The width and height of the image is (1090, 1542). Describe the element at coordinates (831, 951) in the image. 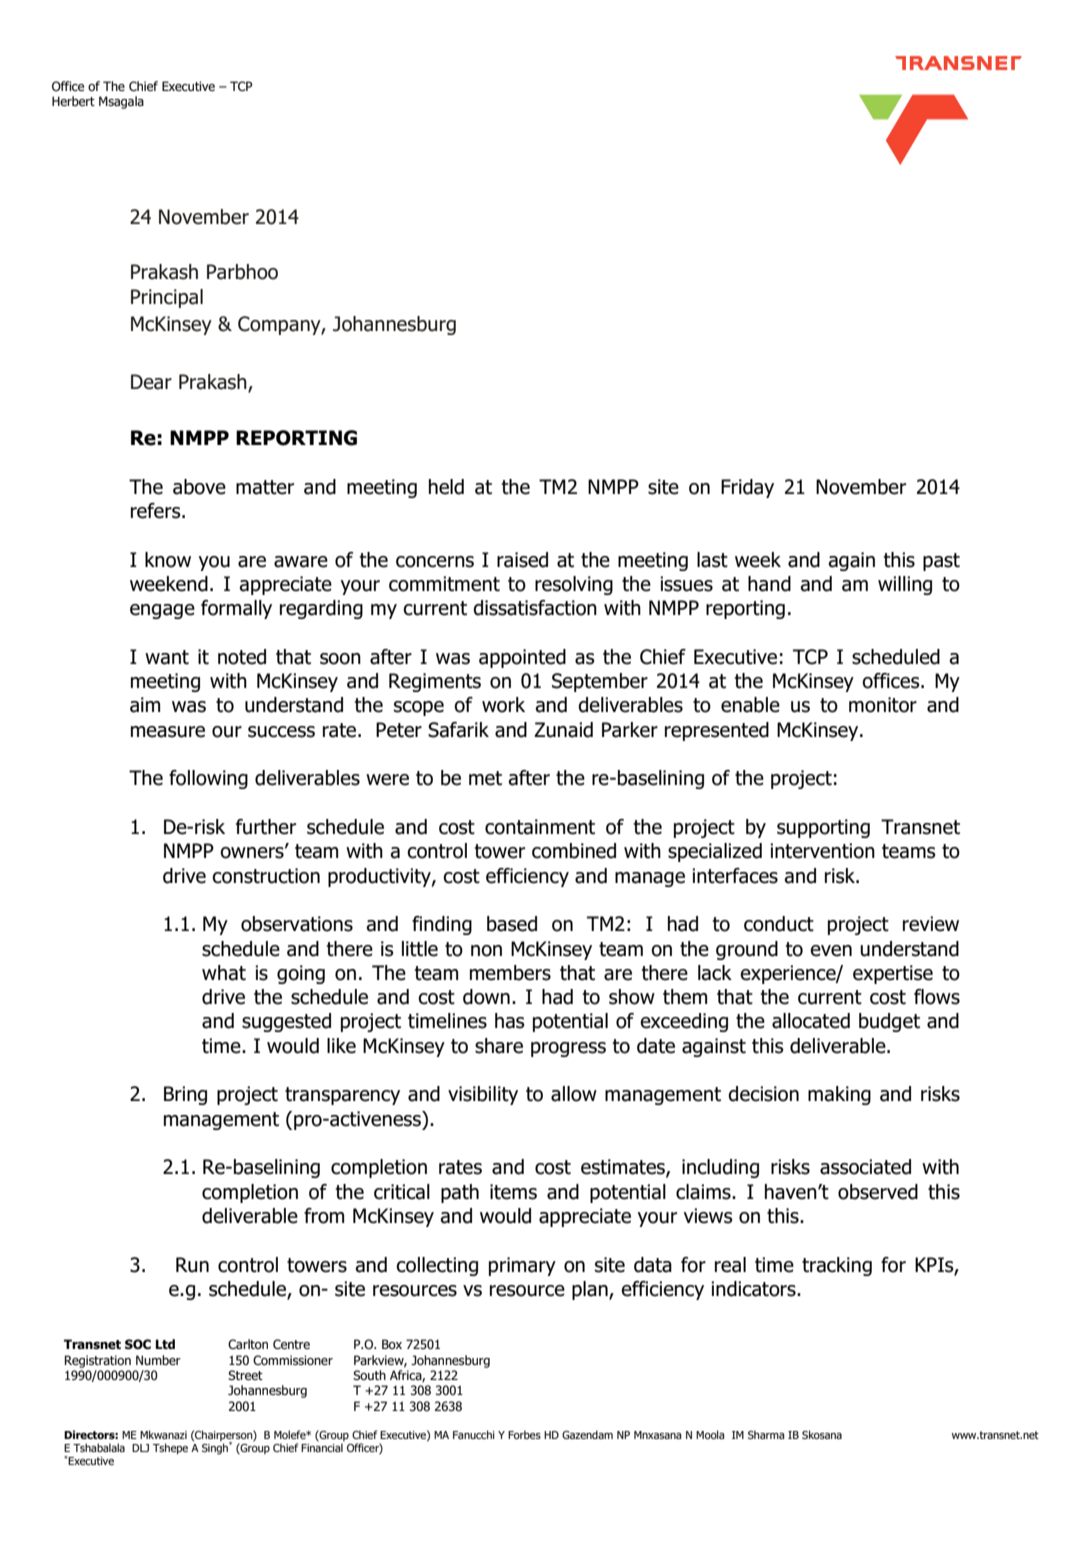

I see `even` at that location.
